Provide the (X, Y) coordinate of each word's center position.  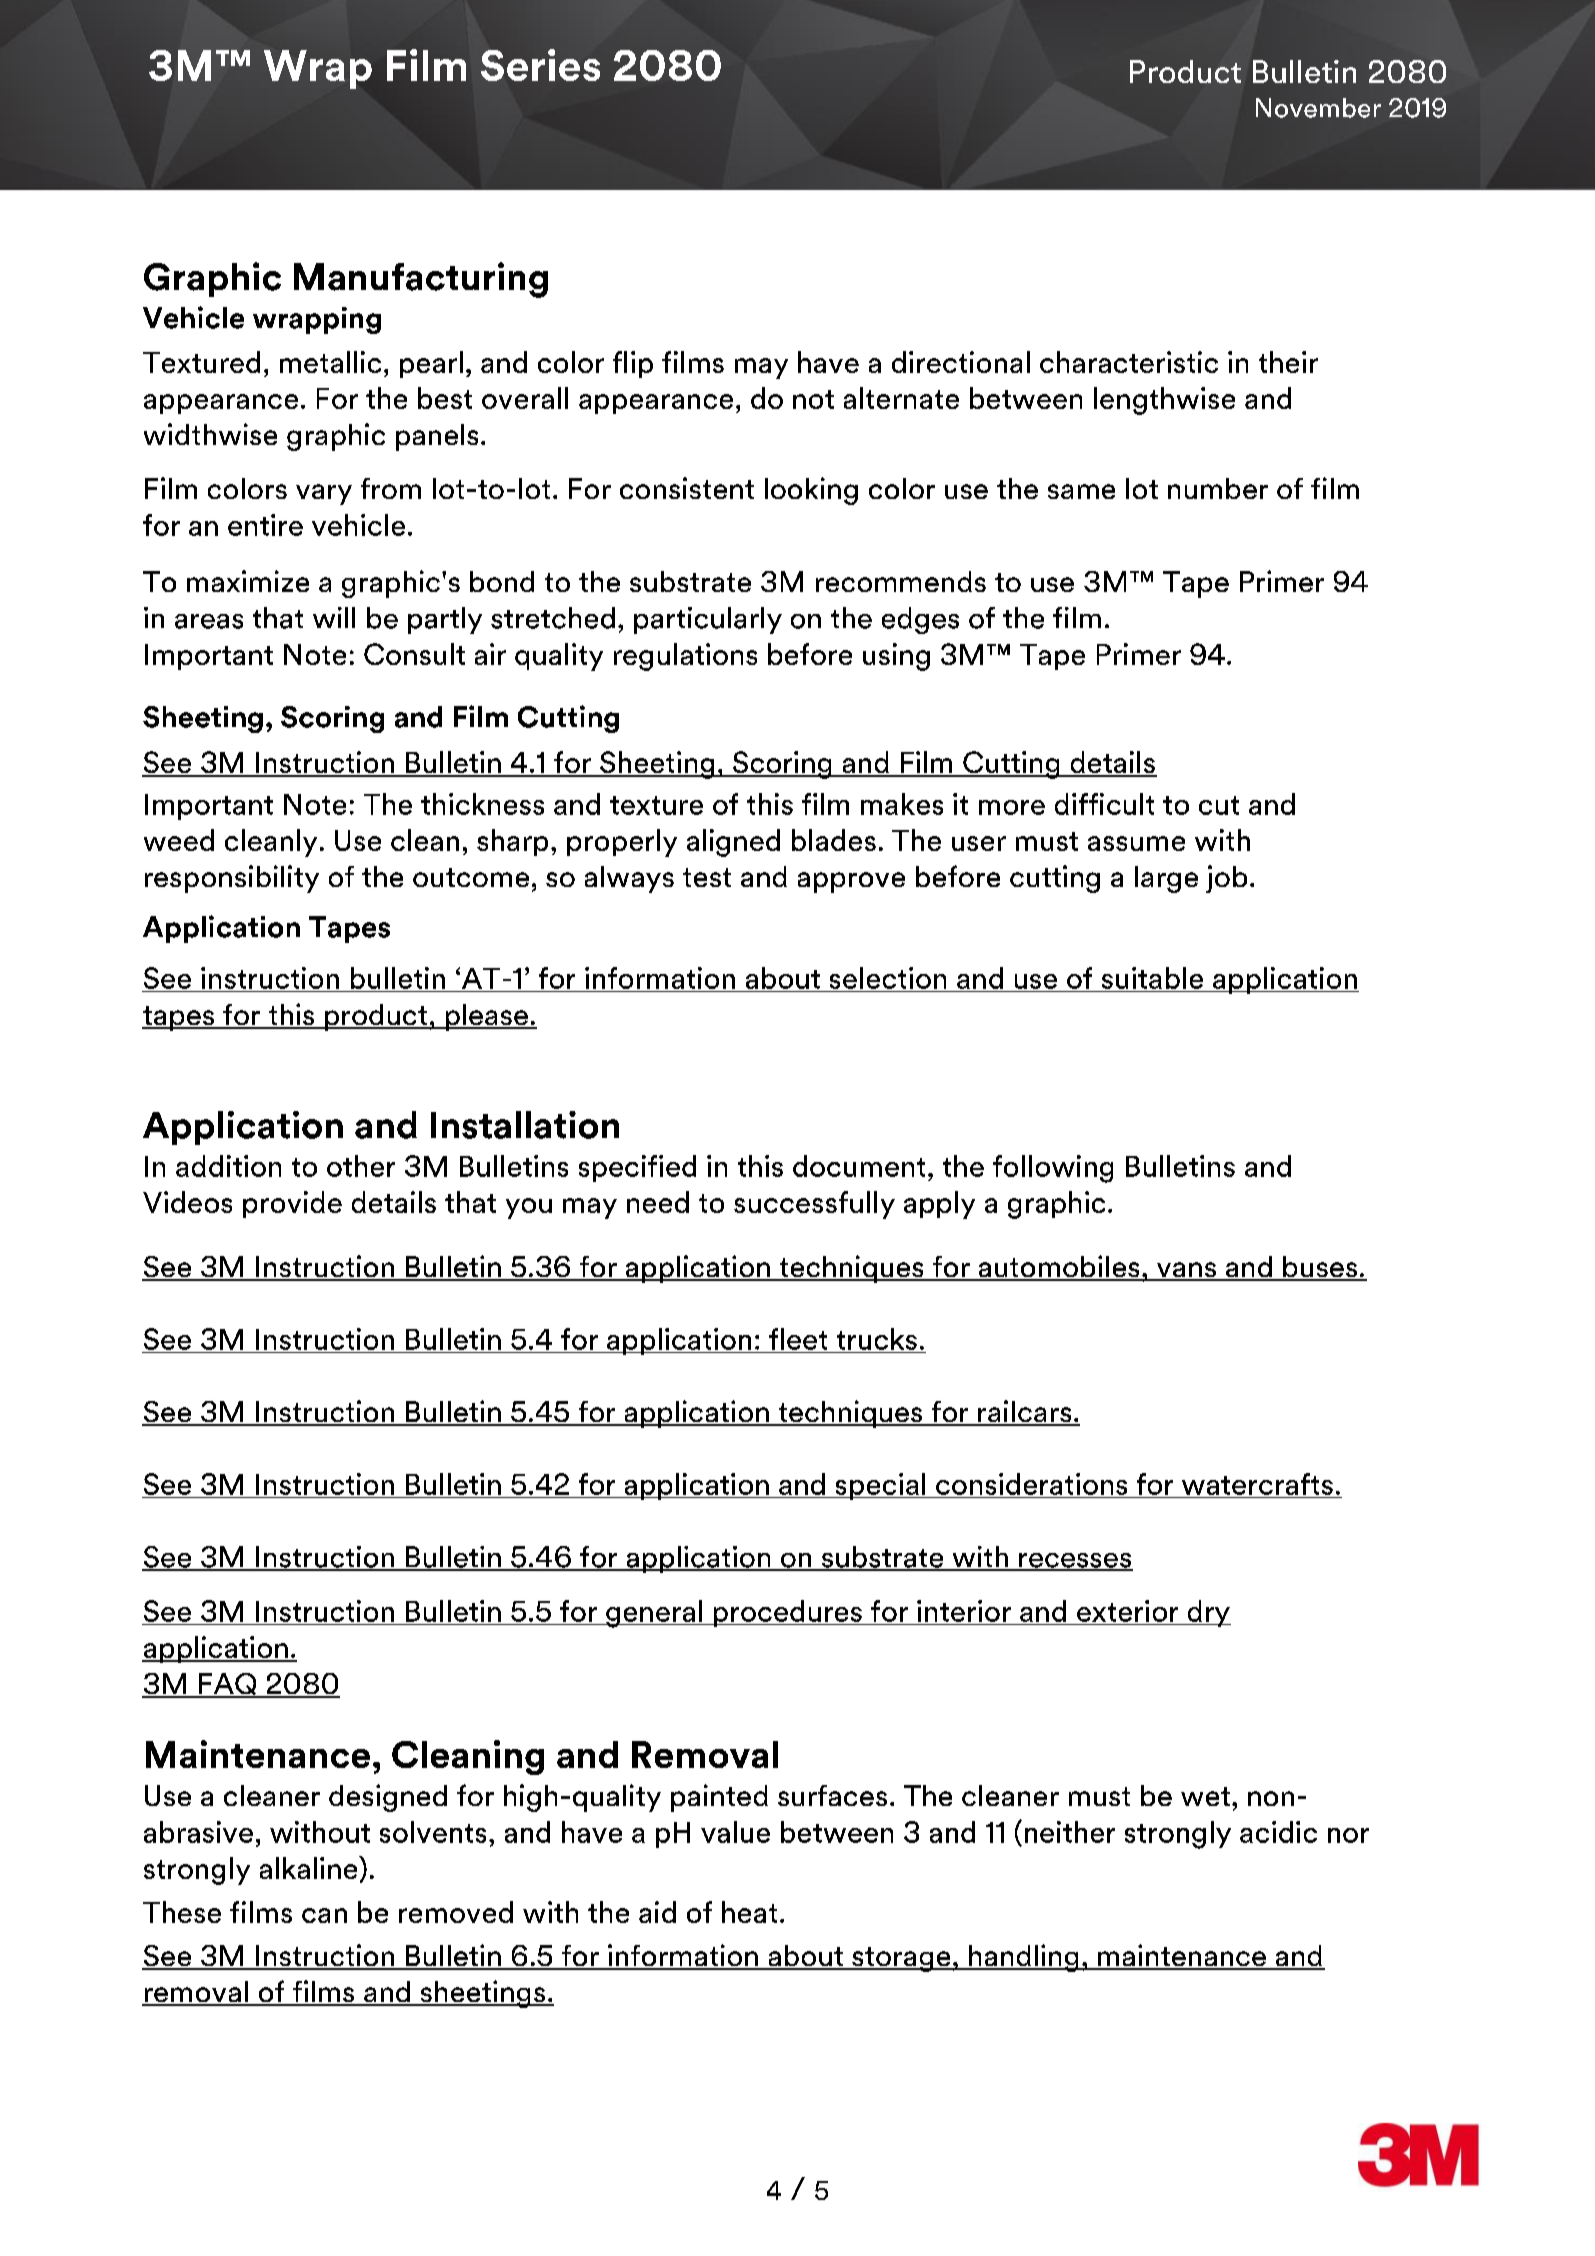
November (1318, 108)
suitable (1152, 978)
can (324, 1915)
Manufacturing (421, 280)
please (486, 1017)
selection (888, 978)
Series (540, 65)
